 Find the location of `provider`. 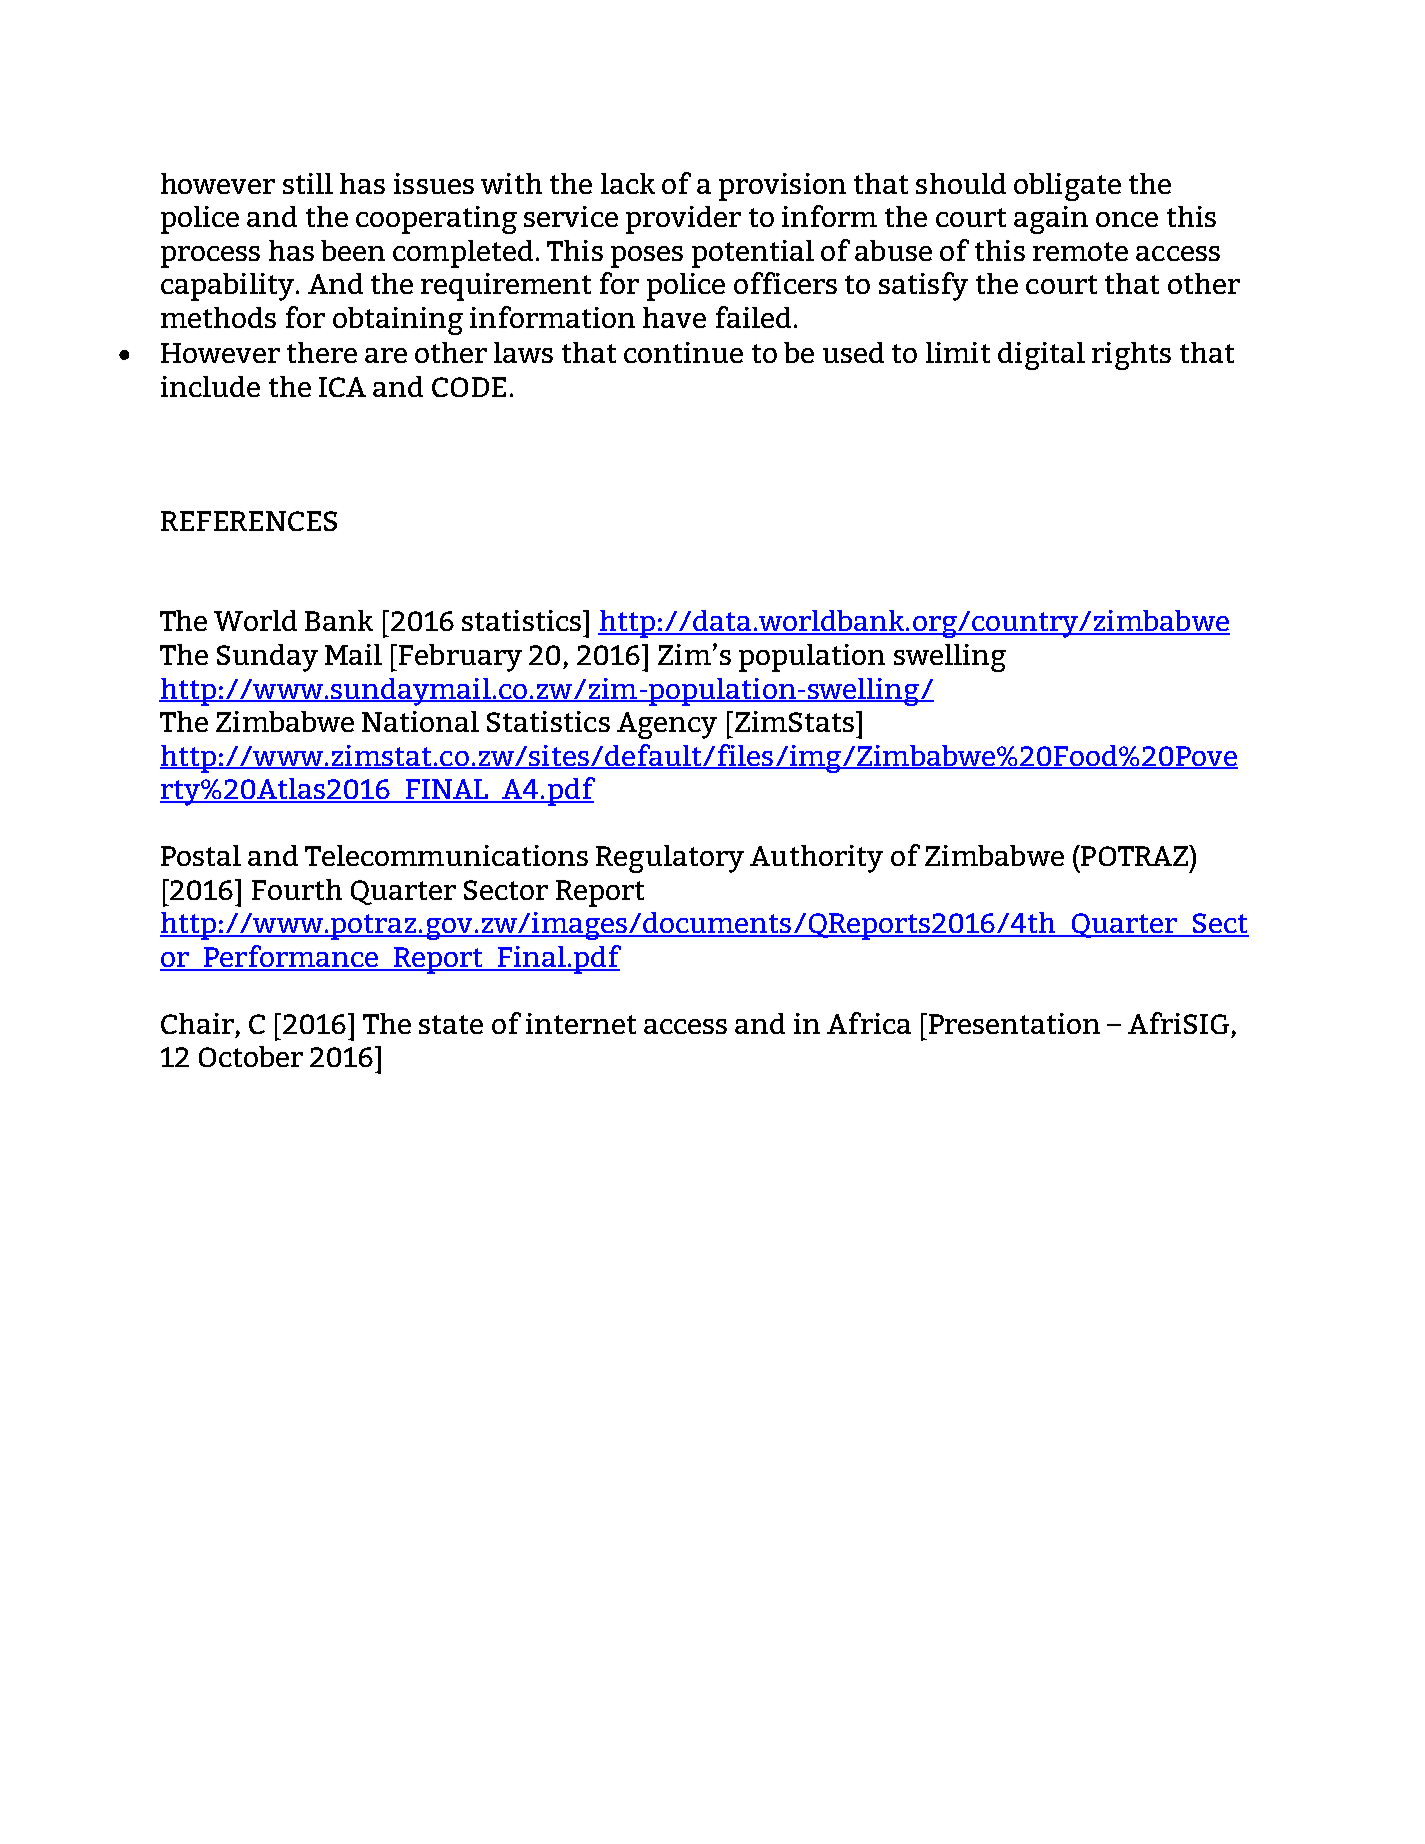

provider is located at coordinates (683, 220).
